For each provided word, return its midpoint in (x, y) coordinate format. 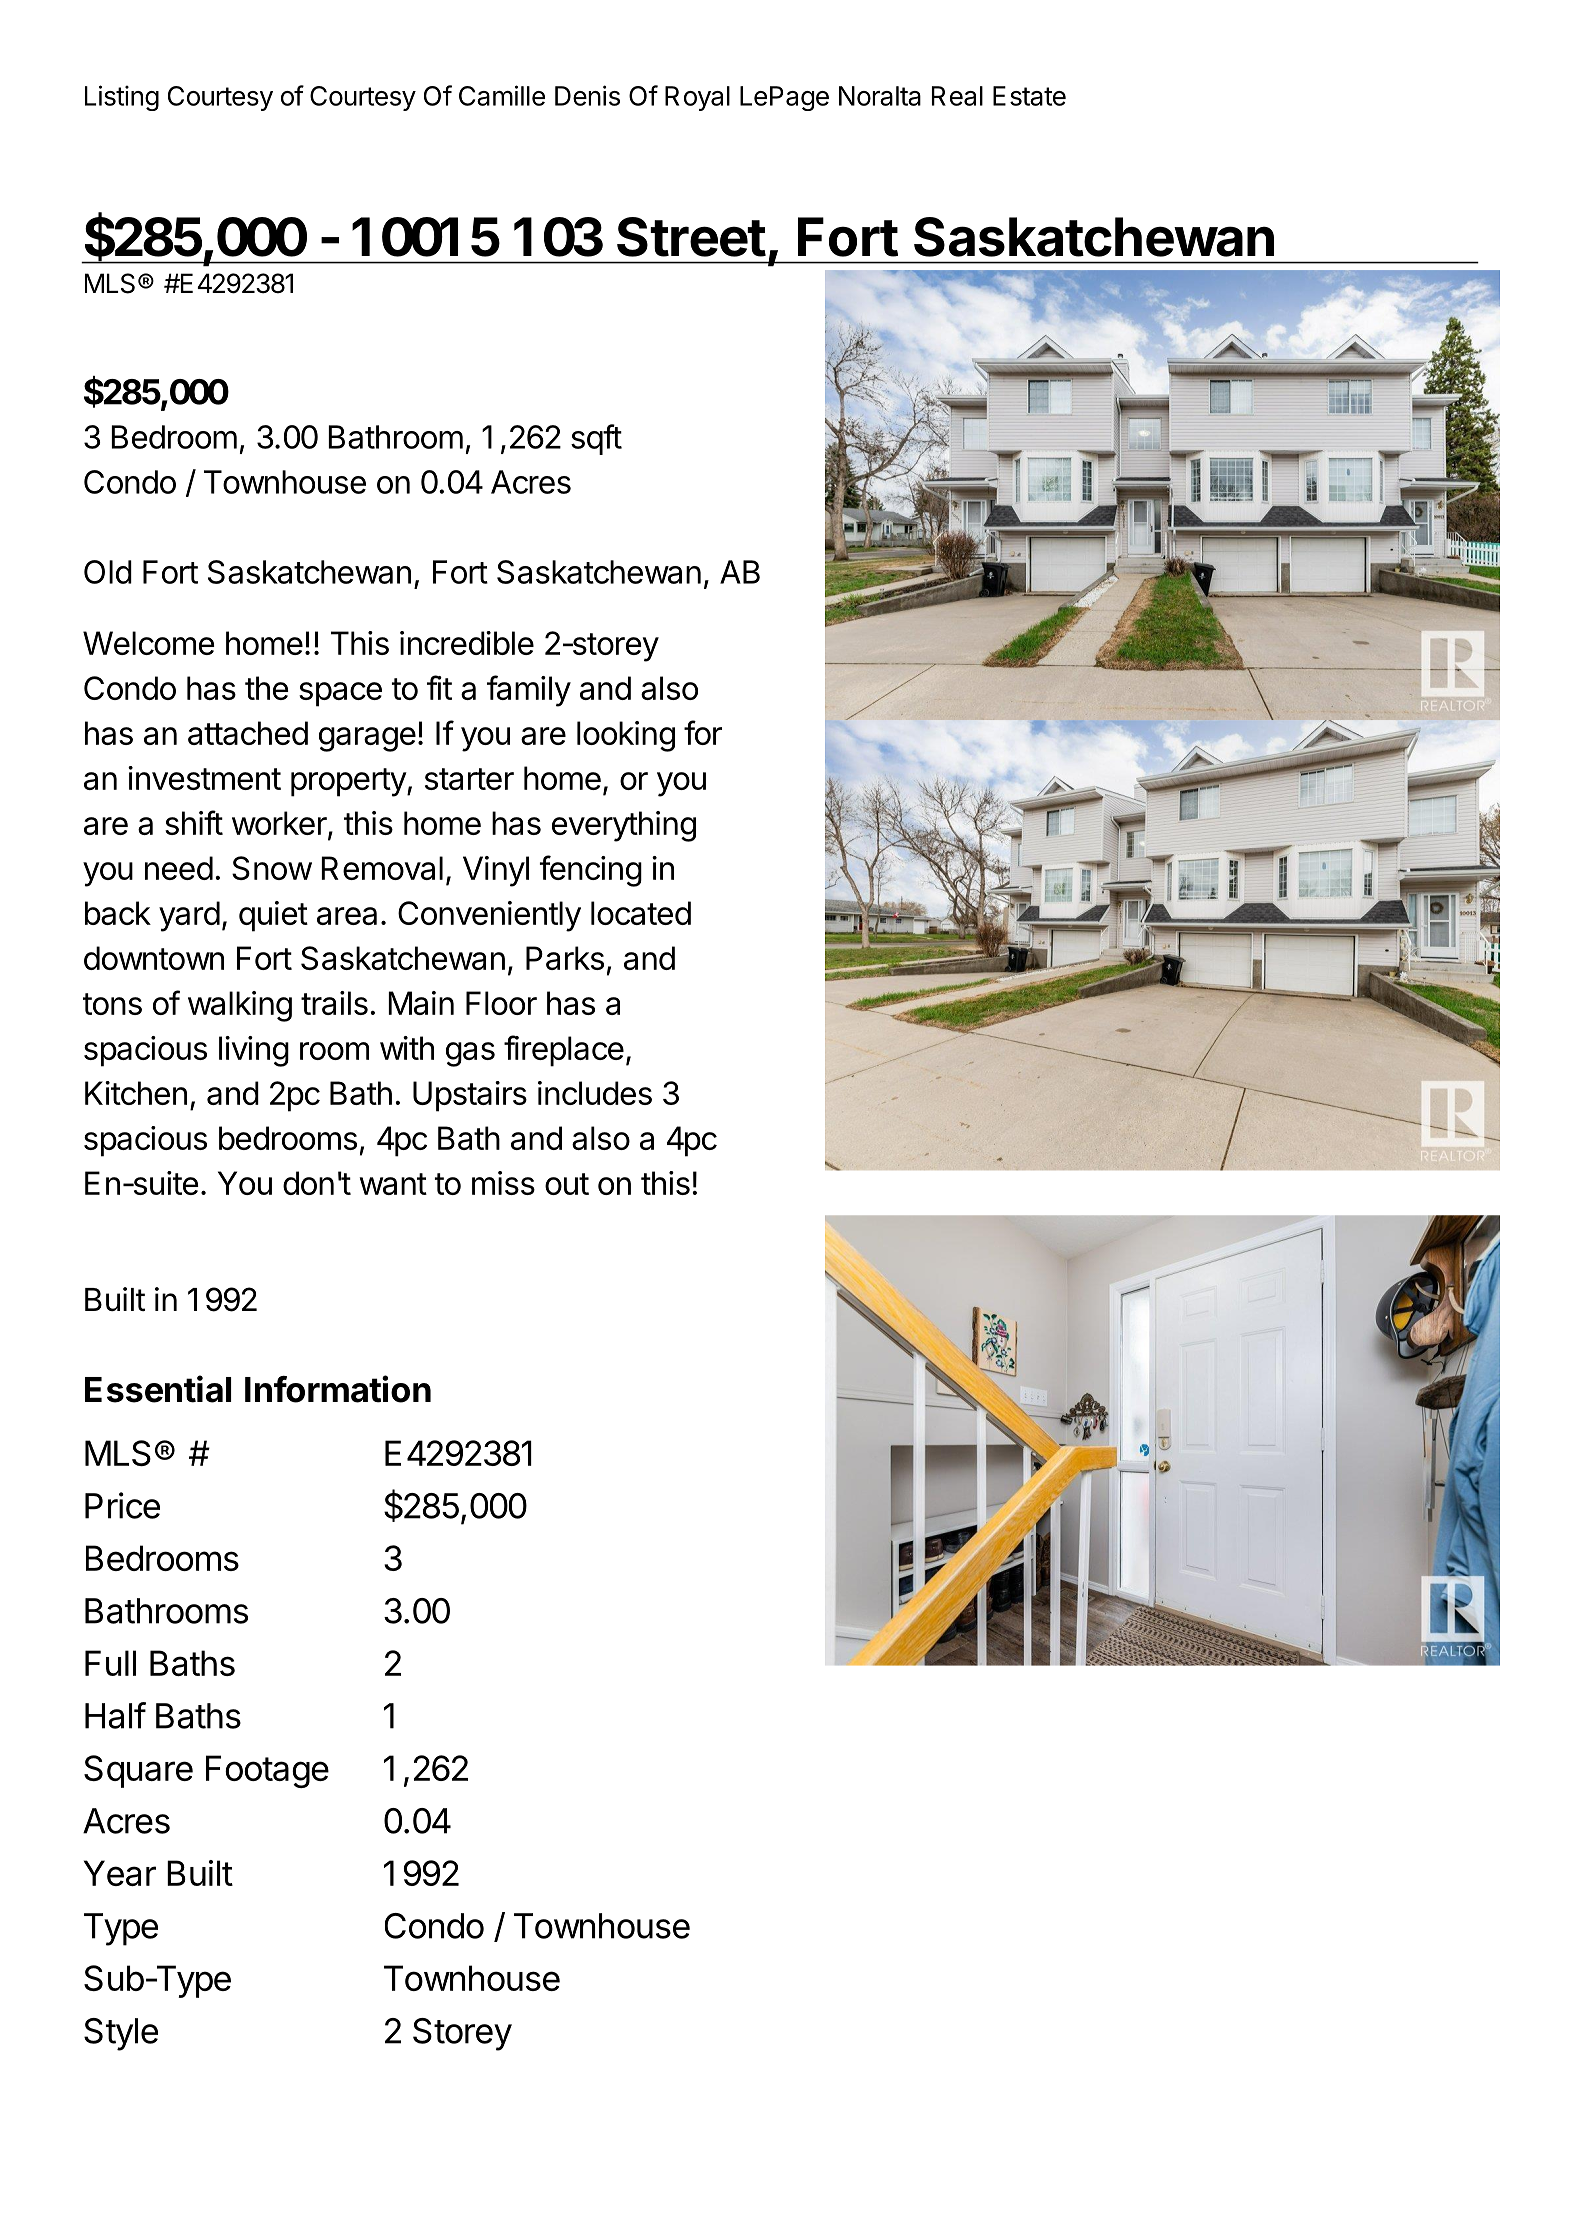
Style (121, 2034)
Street (691, 237)
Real (957, 96)
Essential (158, 1389)
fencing (591, 871)
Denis (587, 95)
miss (503, 1183)
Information (338, 1389)
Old (108, 572)
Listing (122, 98)
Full (110, 1663)
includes (595, 1093)
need (179, 868)
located (641, 913)
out (567, 1184)
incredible (467, 643)
